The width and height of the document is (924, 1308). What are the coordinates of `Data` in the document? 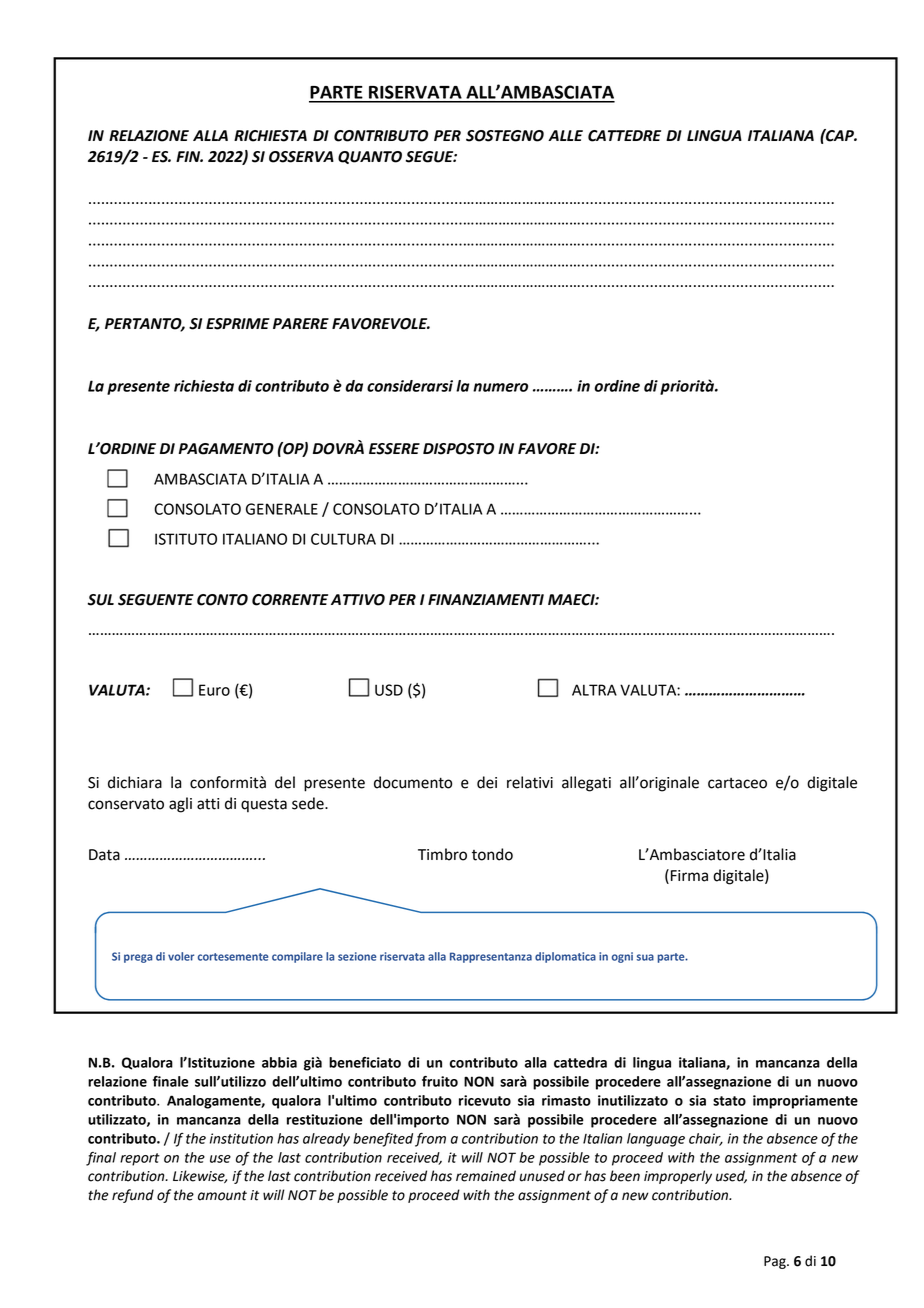 It's located at (104, 855).
